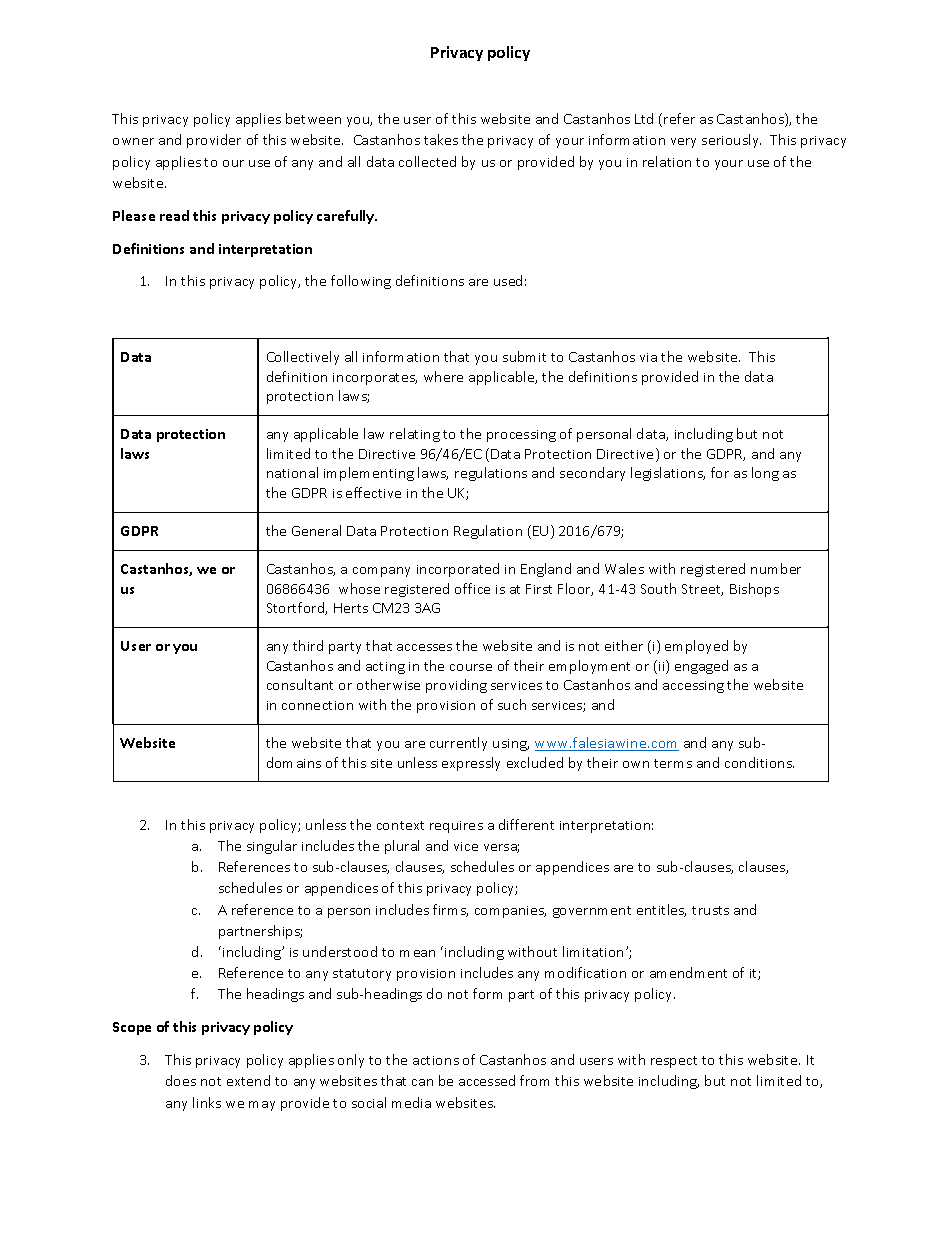 This screenshot has width=952, height=1233. Describe the element at coordinates (683, 143) in the screenshot. I see `very` at that location.
